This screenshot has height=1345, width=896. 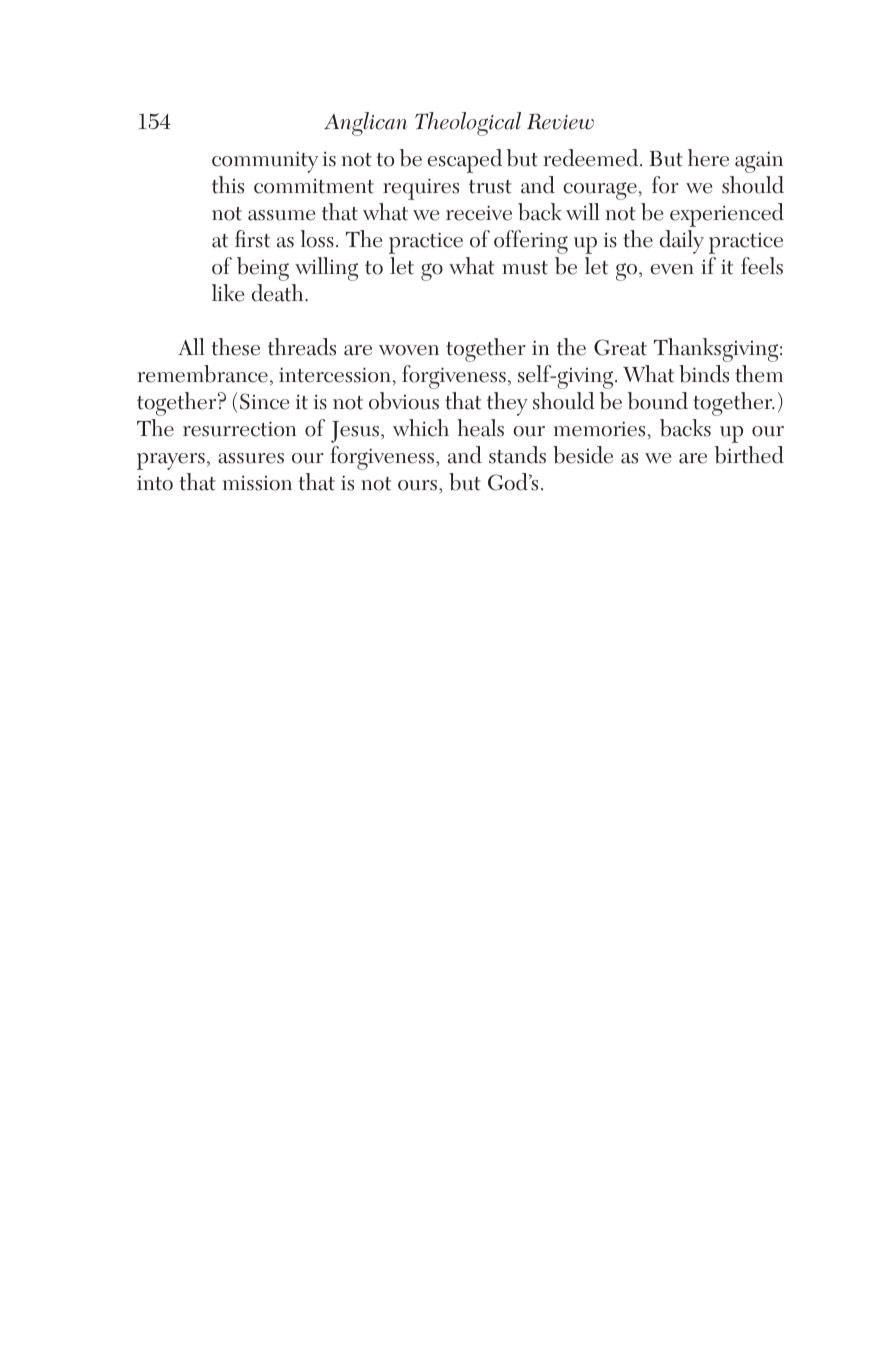 What do you see at coordinates (417, 485) in the screenshot?
I see `ours` at bounding box center [417, 485].
